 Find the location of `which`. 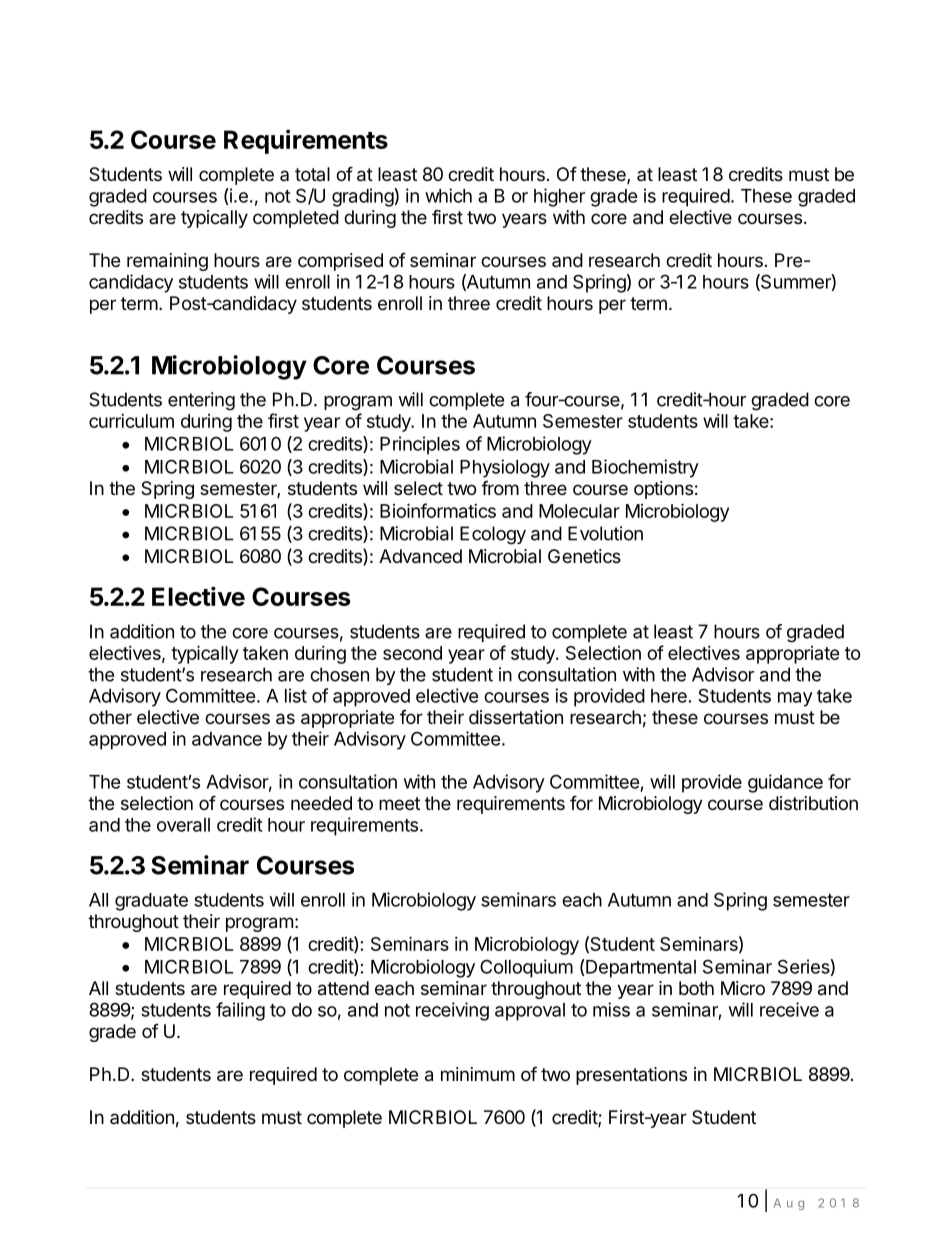

which is located at coordinates (448, 195).
